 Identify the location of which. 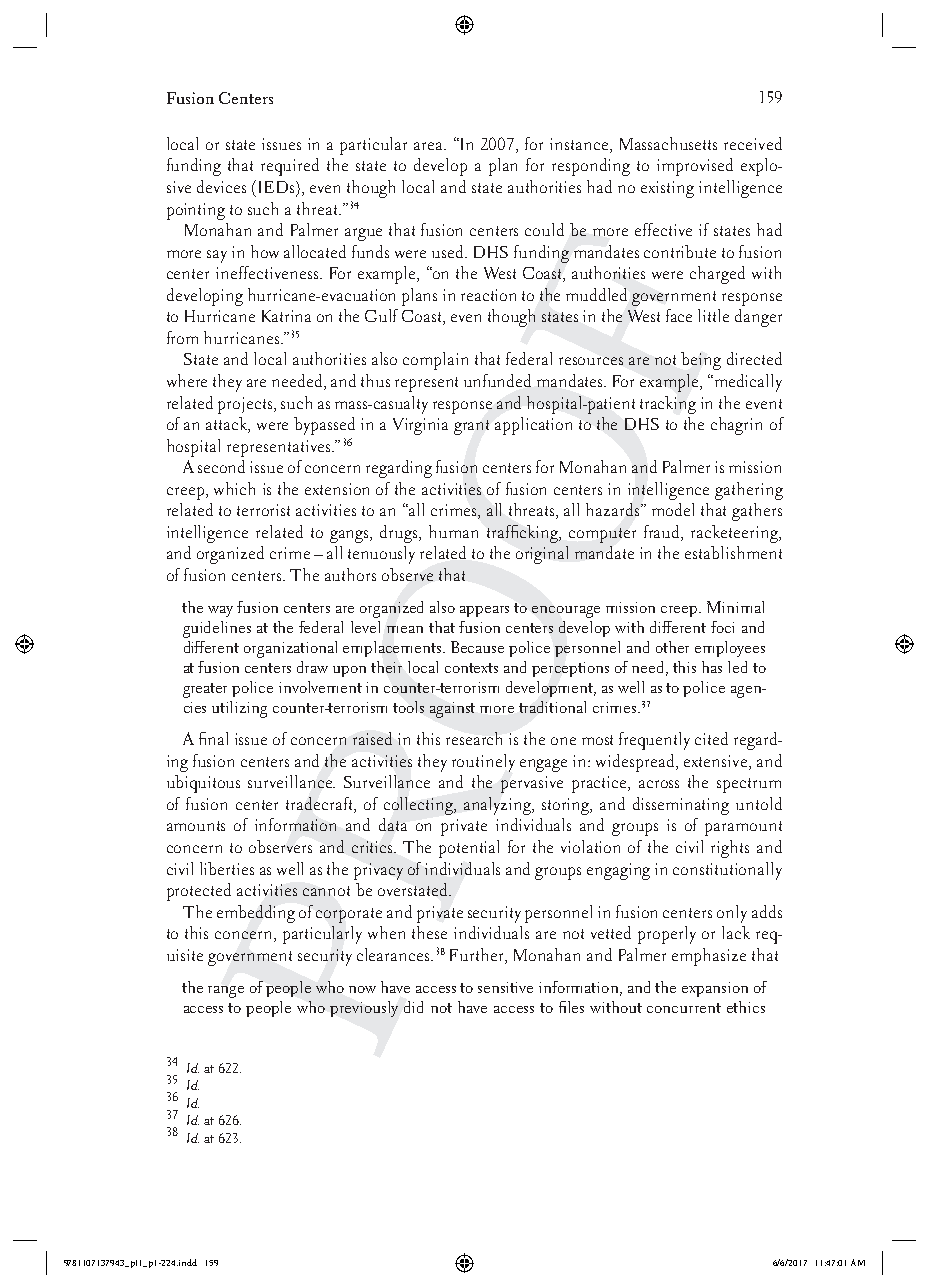
(234, 488).
